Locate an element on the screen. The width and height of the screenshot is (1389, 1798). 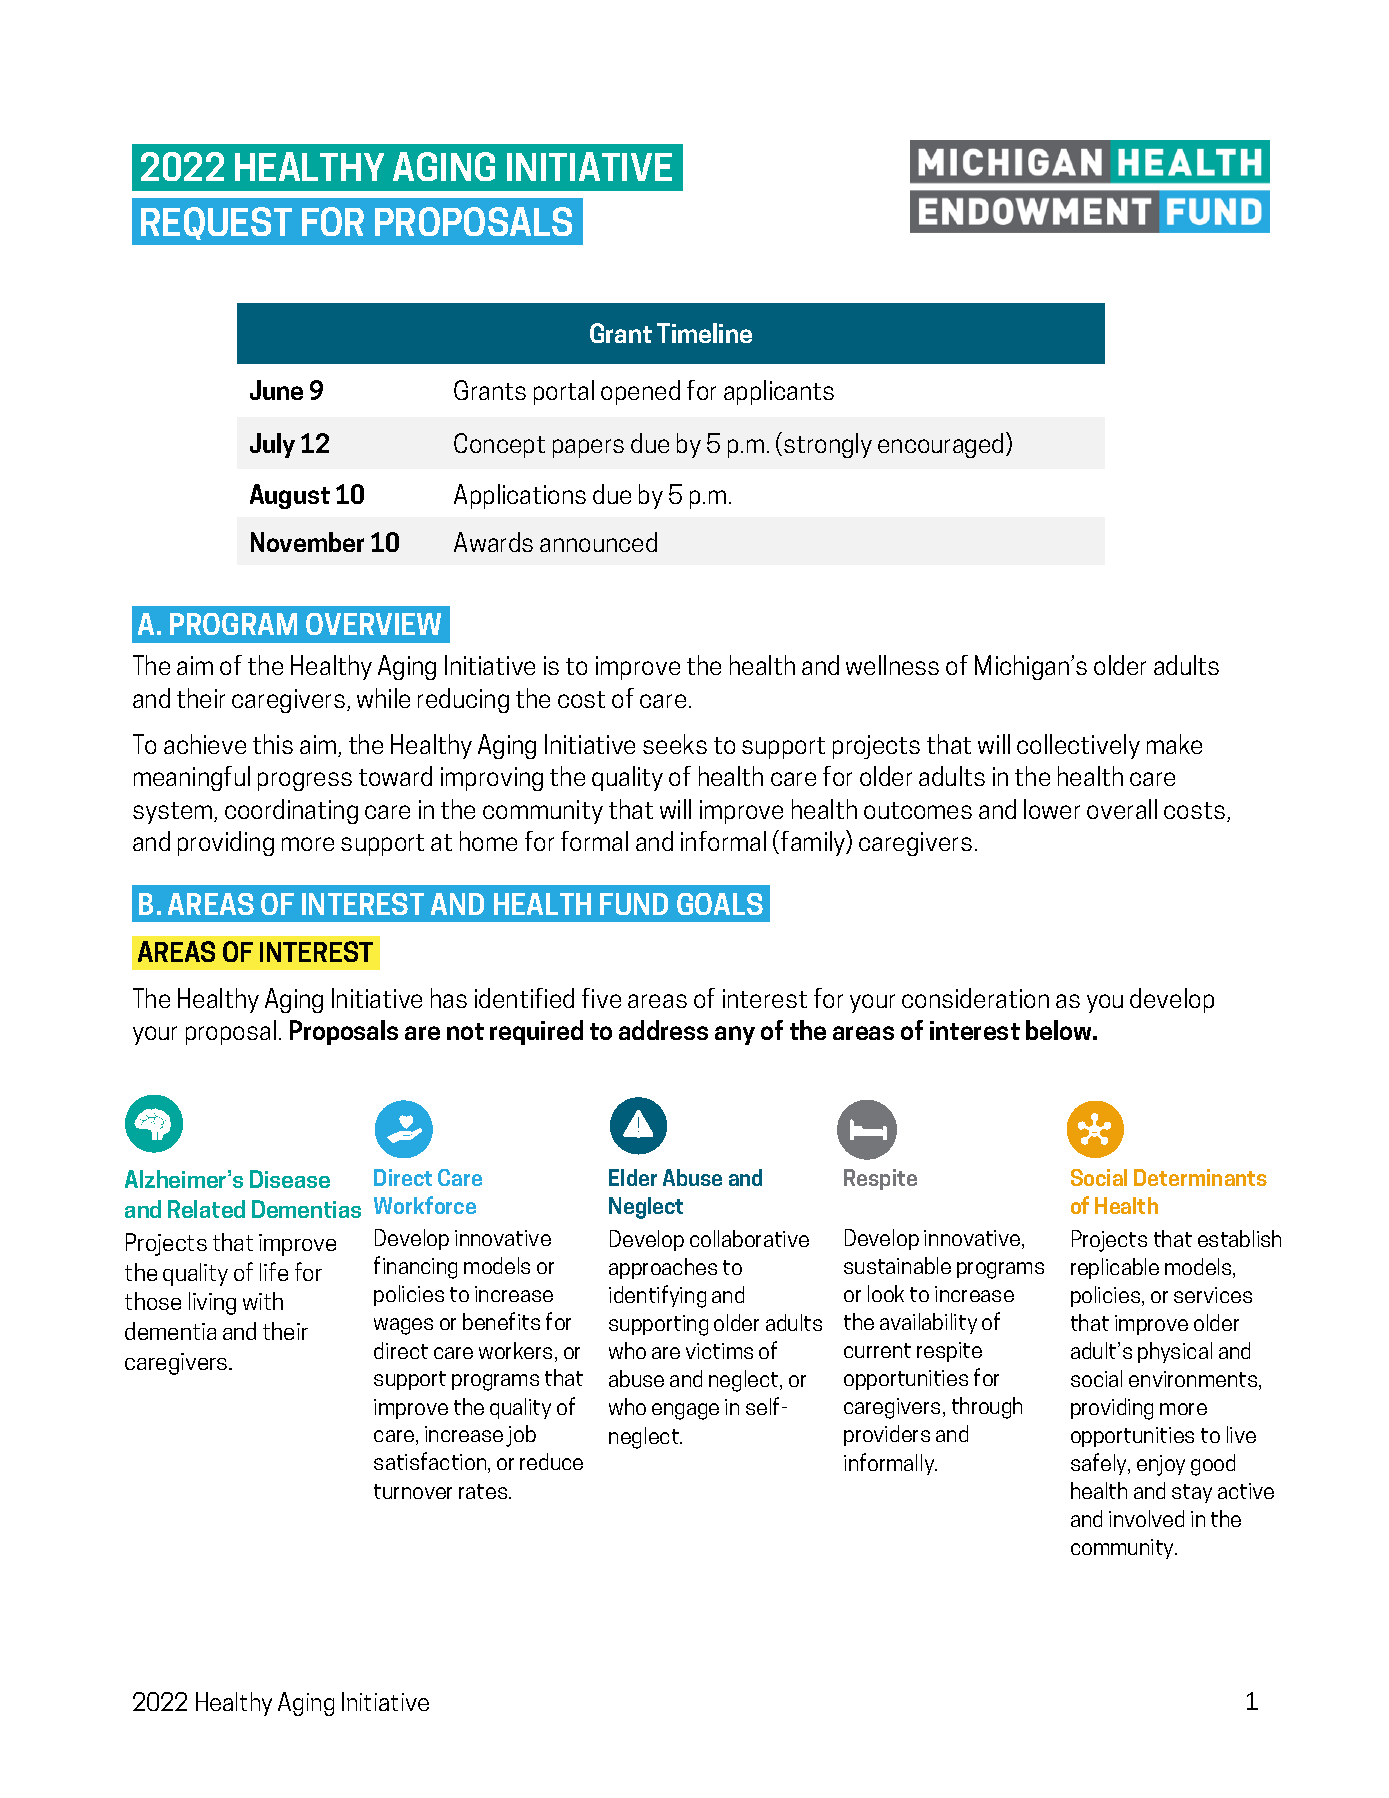
REQUEST is located at coordinates (216, 223).
